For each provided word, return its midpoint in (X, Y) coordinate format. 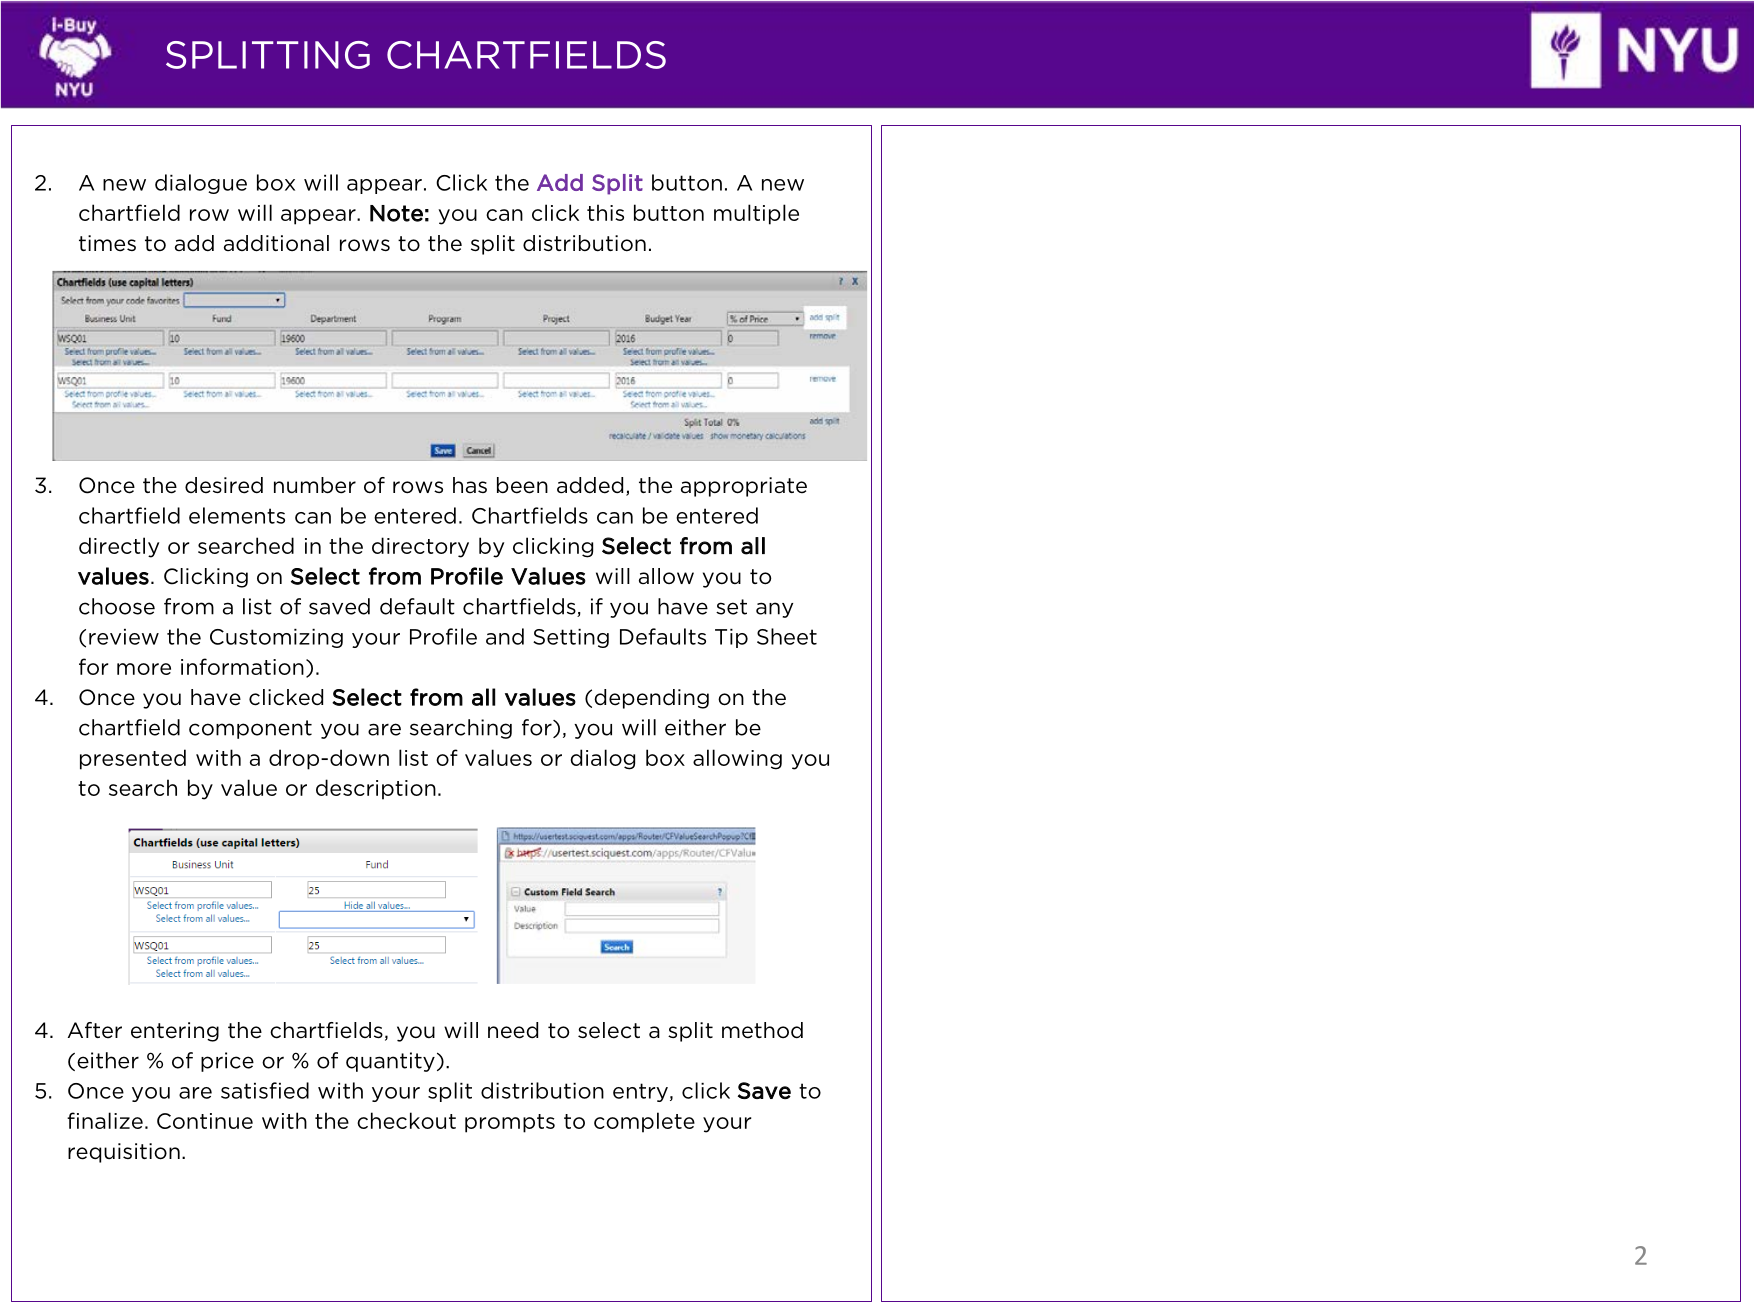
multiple (756, 214)
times (107, 243)
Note (396, 213)
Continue (205, 1121)
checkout (406, 1120)
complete (644, 1122)
